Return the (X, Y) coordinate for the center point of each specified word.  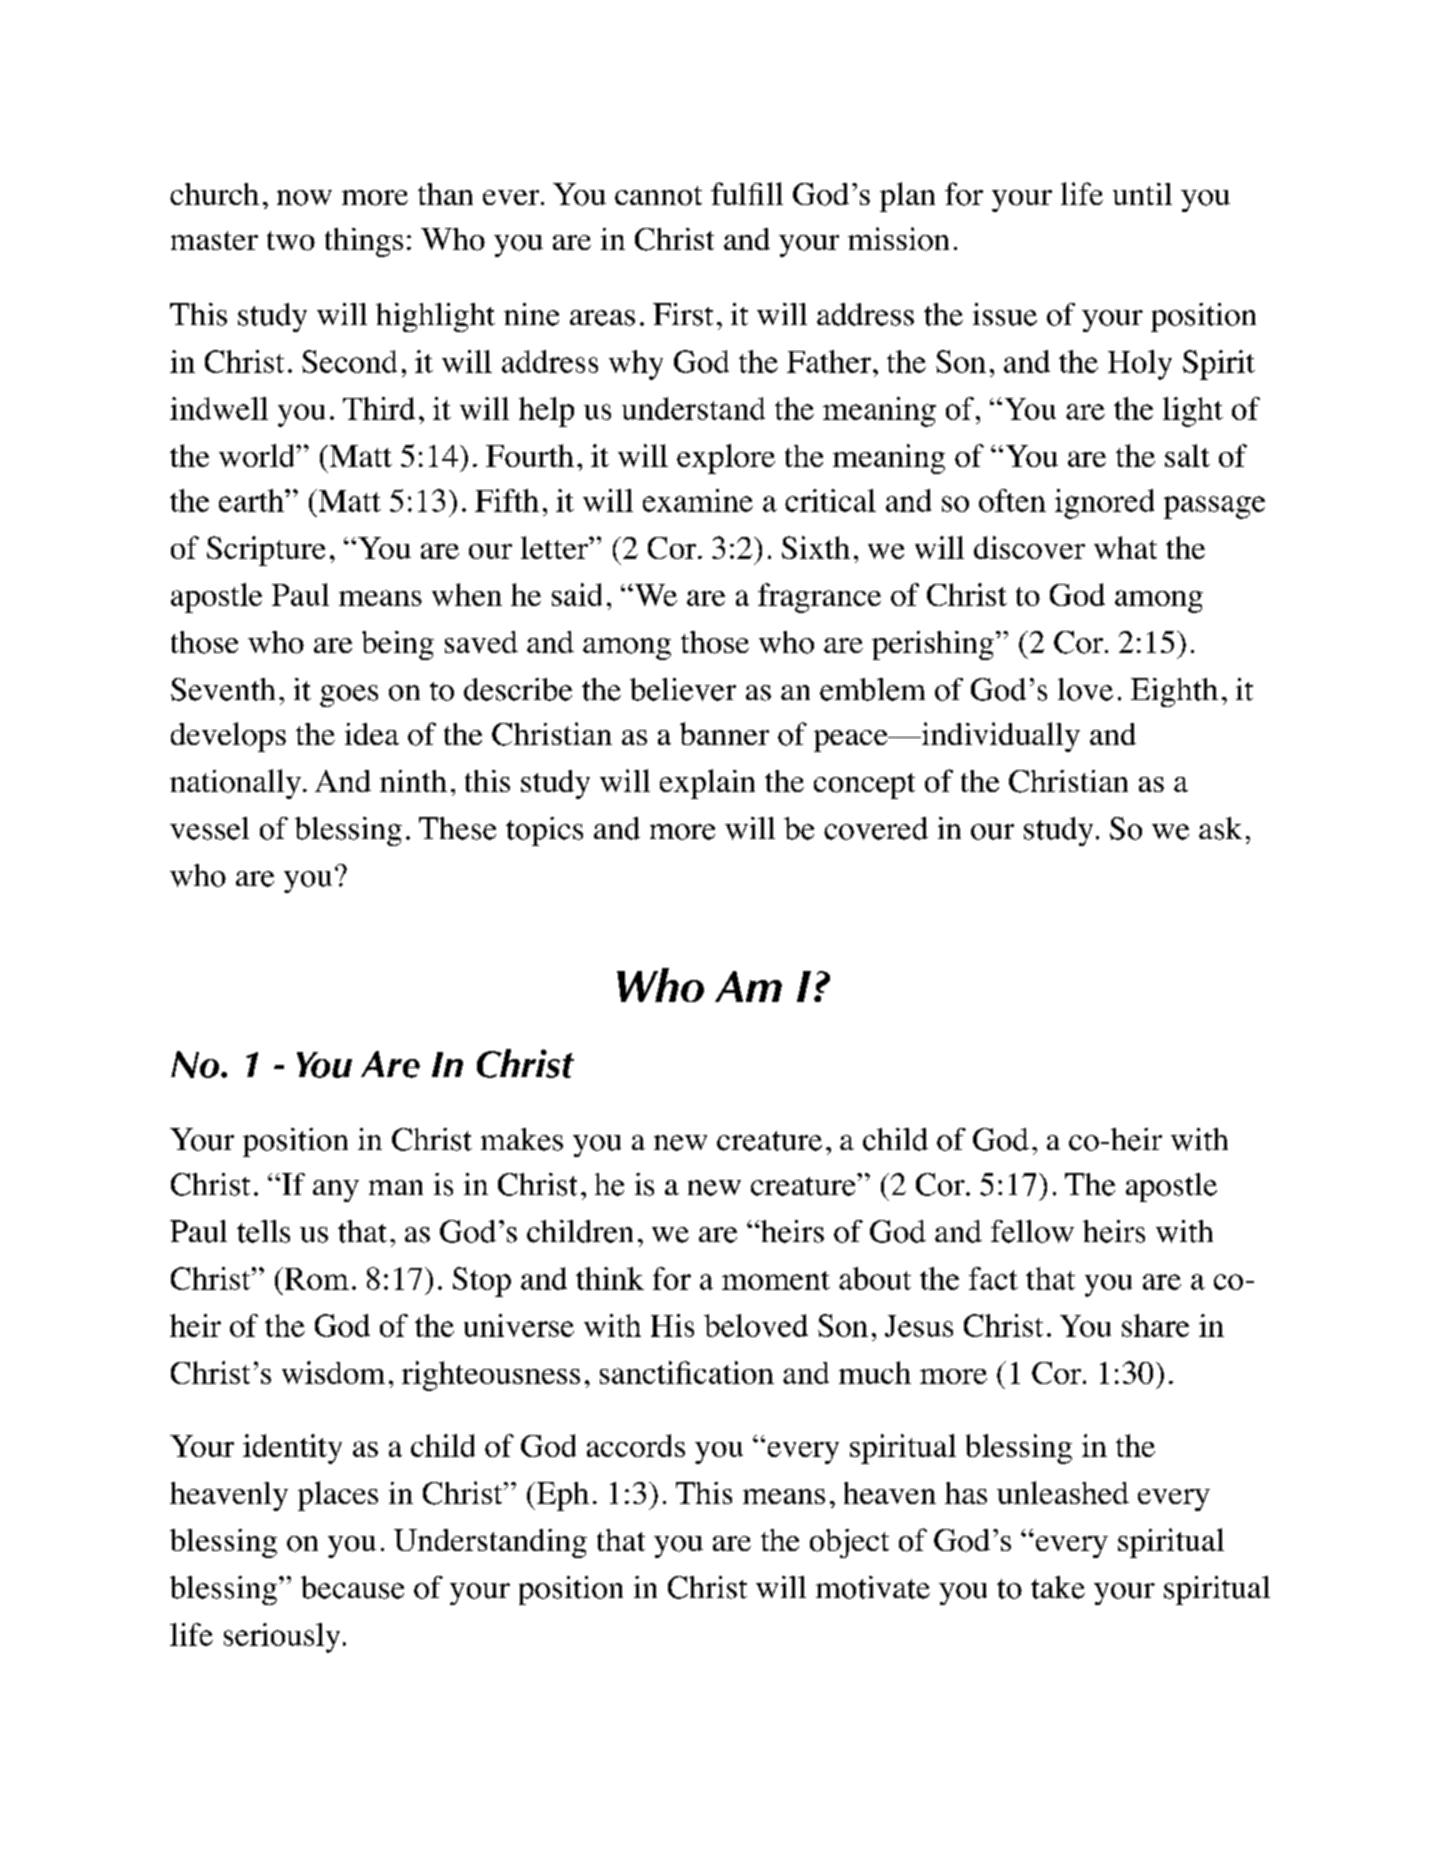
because (352, 1587)
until (1142, 194)
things (364, 242)
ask (1220, 828)
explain (707, 784)
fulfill (747, 193)
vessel (209, 828)
